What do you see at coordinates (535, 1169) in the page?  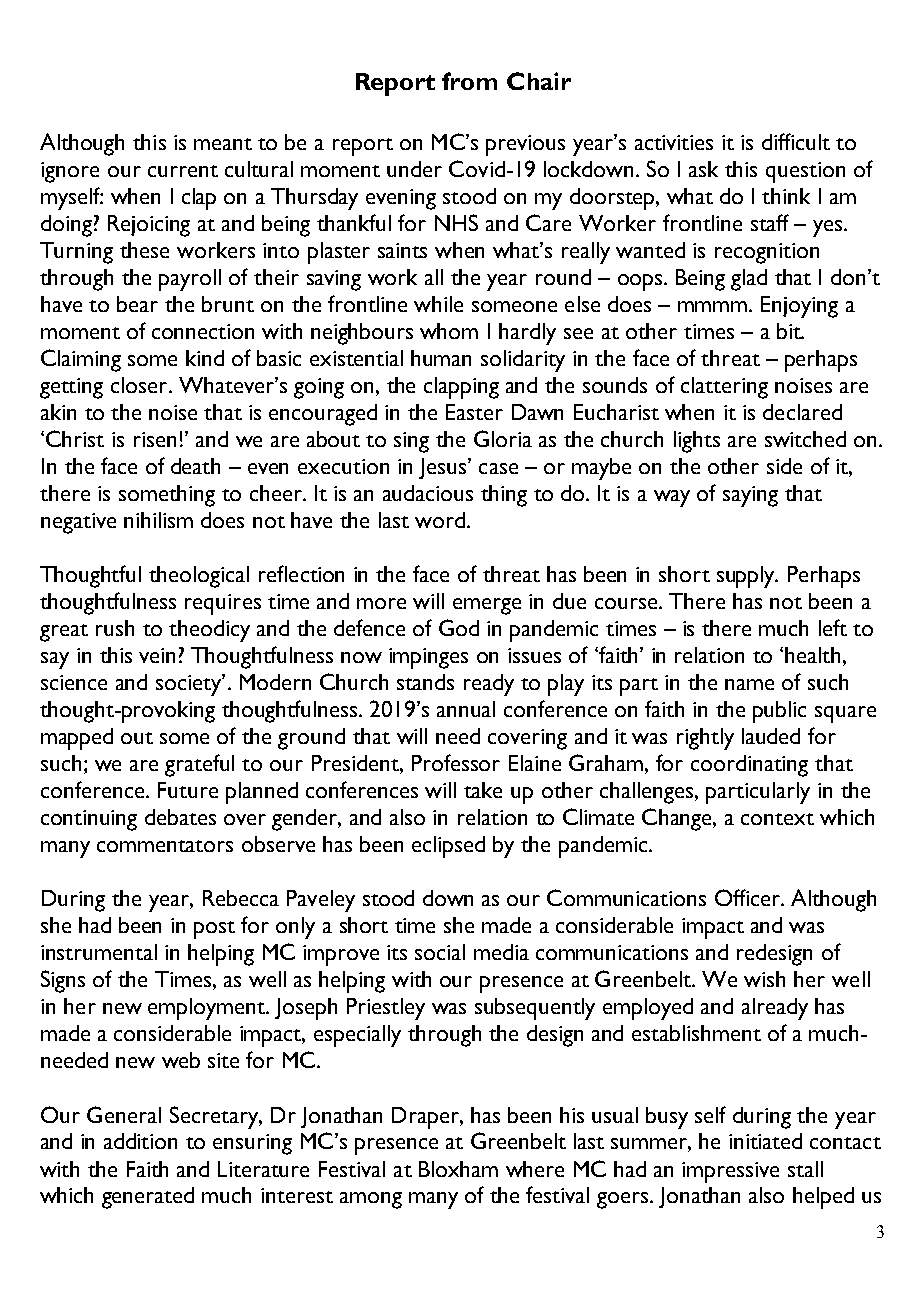 I see `where` at bounding box center [535, 1169].
